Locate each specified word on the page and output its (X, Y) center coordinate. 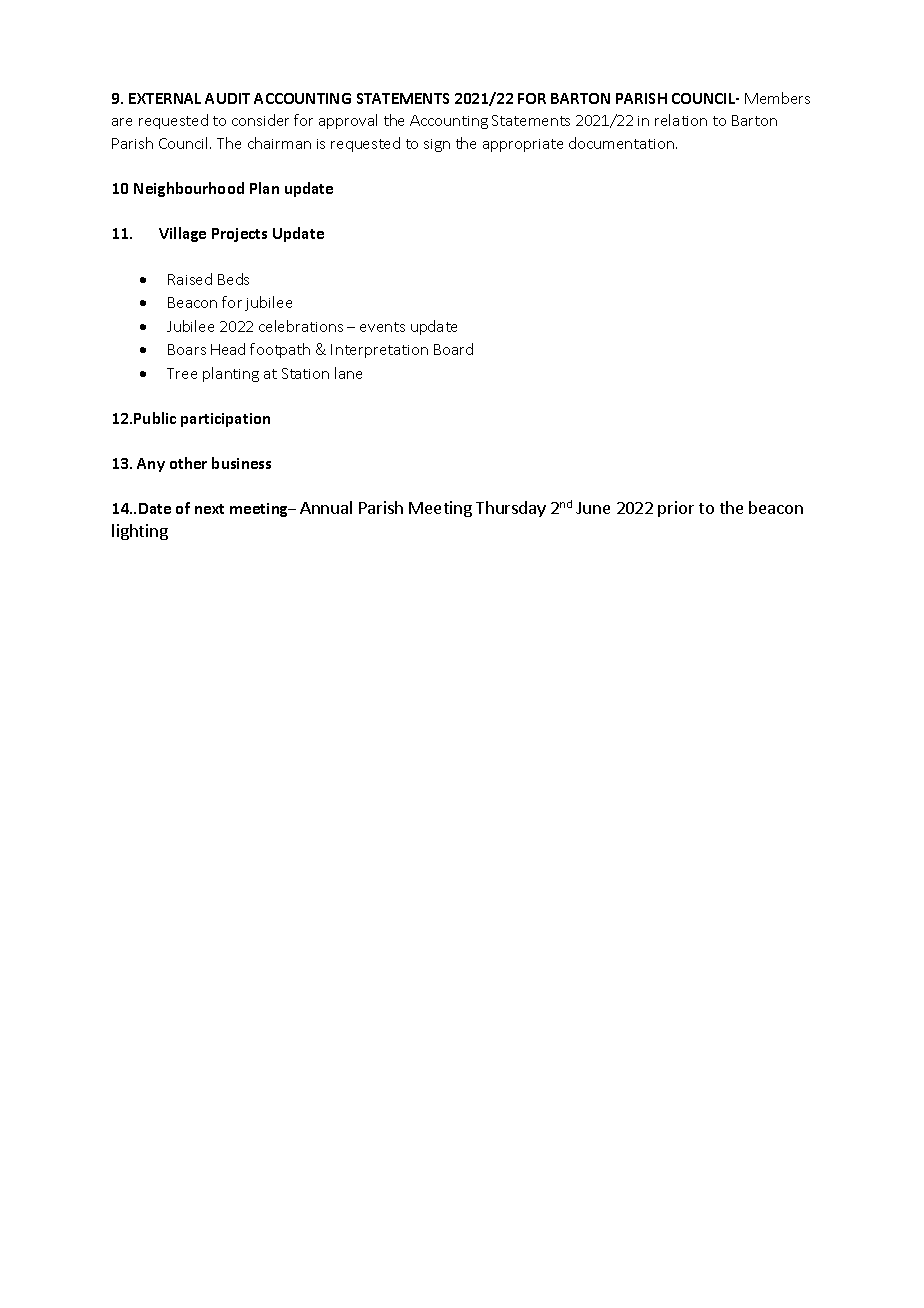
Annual (326, 507)
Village (182, 234)
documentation (623, 143)
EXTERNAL (165, 98)
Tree (182, 373)
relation (681, 120)
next (209, 509)
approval (348, 121)
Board (453, 349)
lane (348, 373)
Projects (239, 235)
